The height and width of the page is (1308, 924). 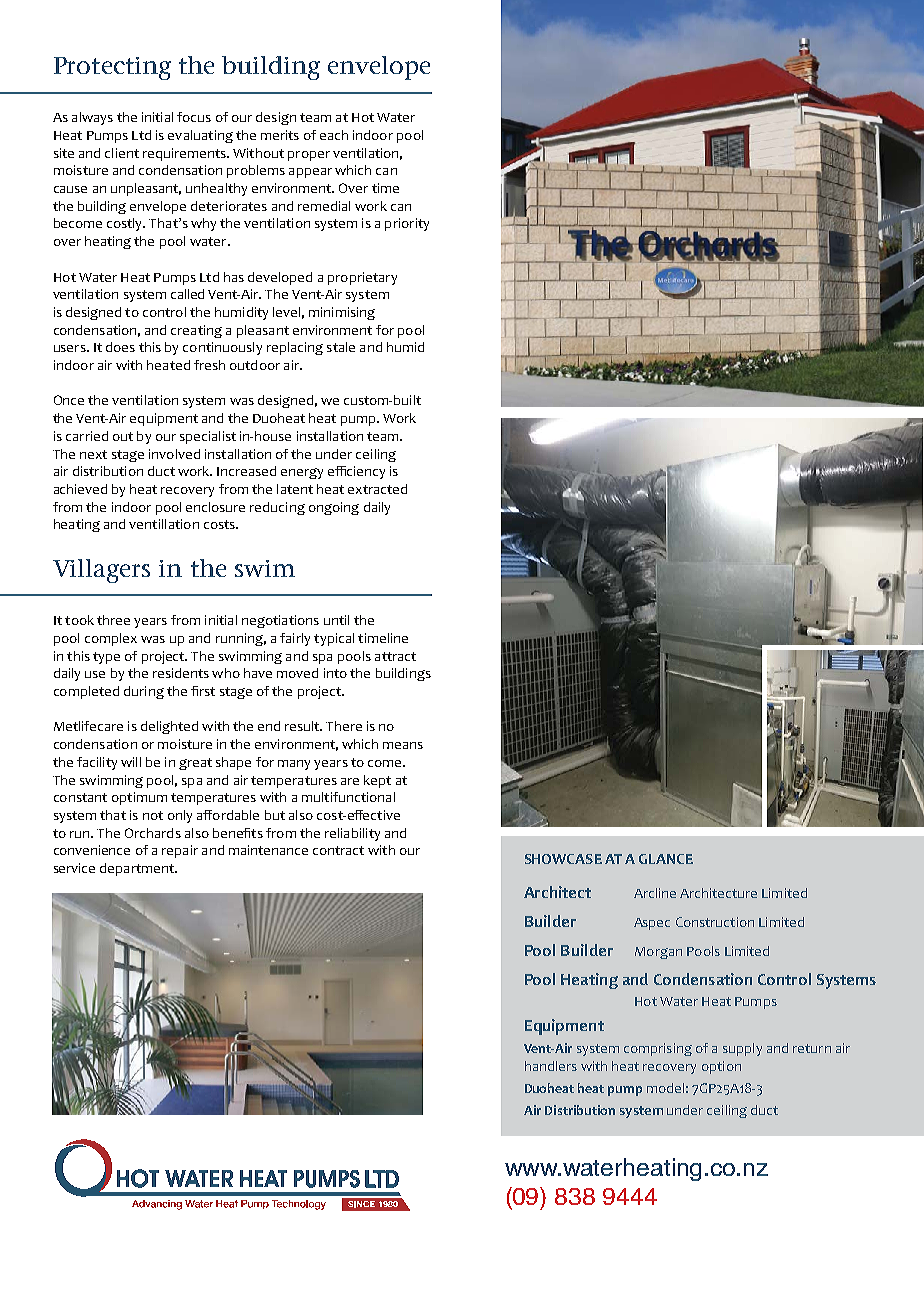 What do you see at coordinates (334, 135) in the page?
I see `each` at bounding box center [334, 135].
